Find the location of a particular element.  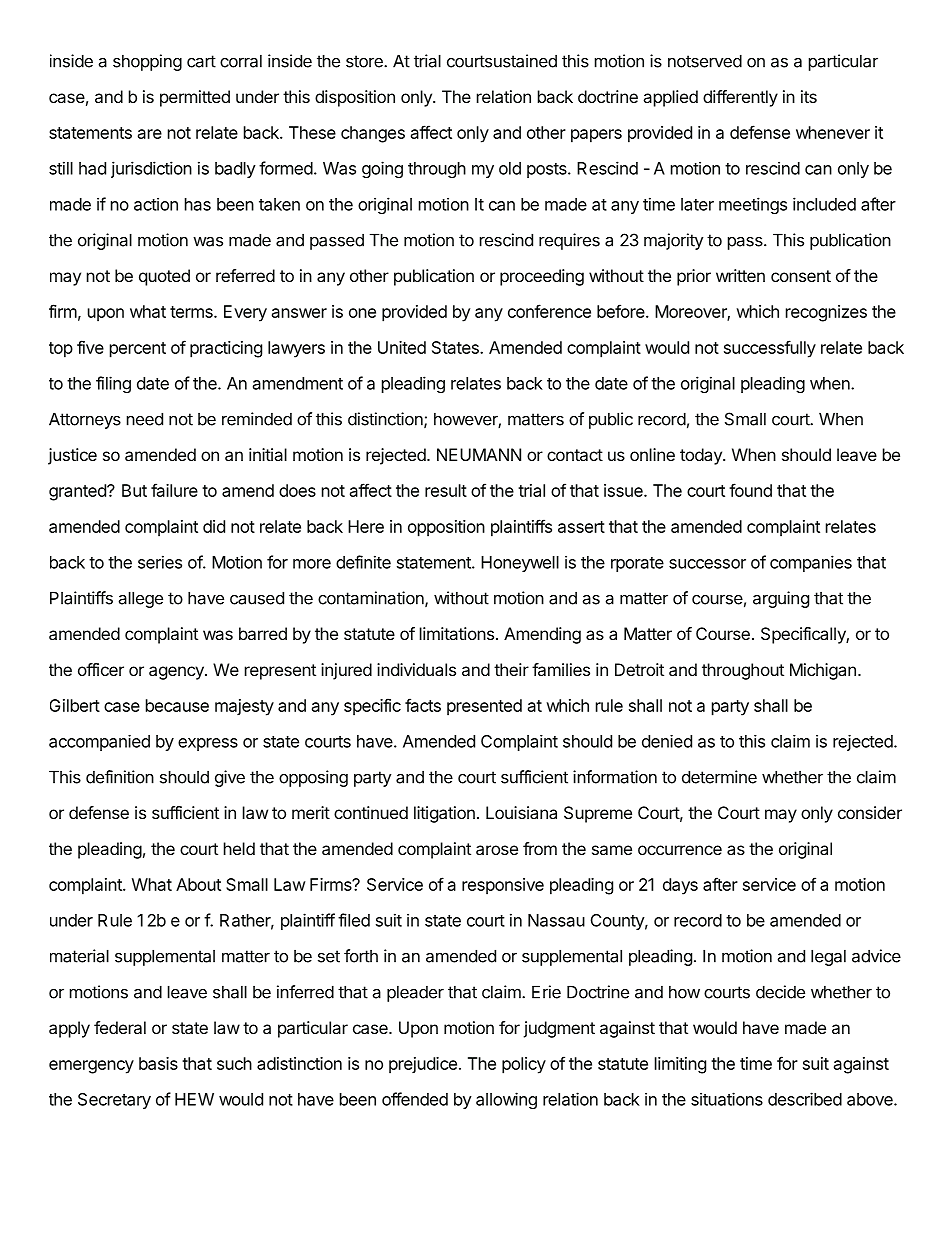

permitted is located at coordinates (195, 98).
